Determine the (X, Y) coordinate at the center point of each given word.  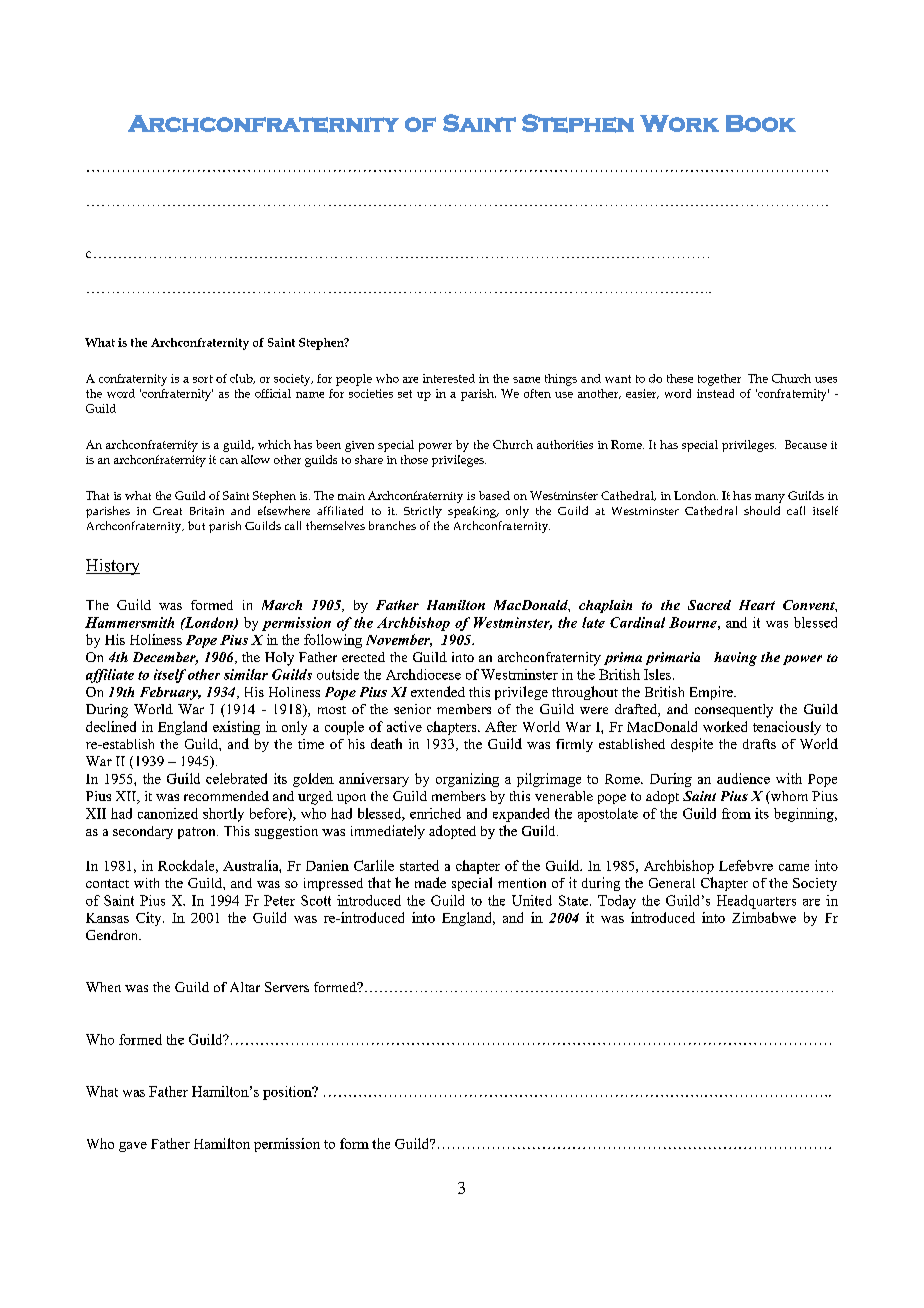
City (150, 919)
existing (236, 728)
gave (133, 1147)
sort (203, 379)
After (501, 726)
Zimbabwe (764, 917)
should (762, 510)
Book (761, 123)
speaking (473, 512)
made (430, 882)
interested (449, 378)
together (719, 380)
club (242, 379)
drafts (759, 744)
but (196, 525)
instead (715, 393)
